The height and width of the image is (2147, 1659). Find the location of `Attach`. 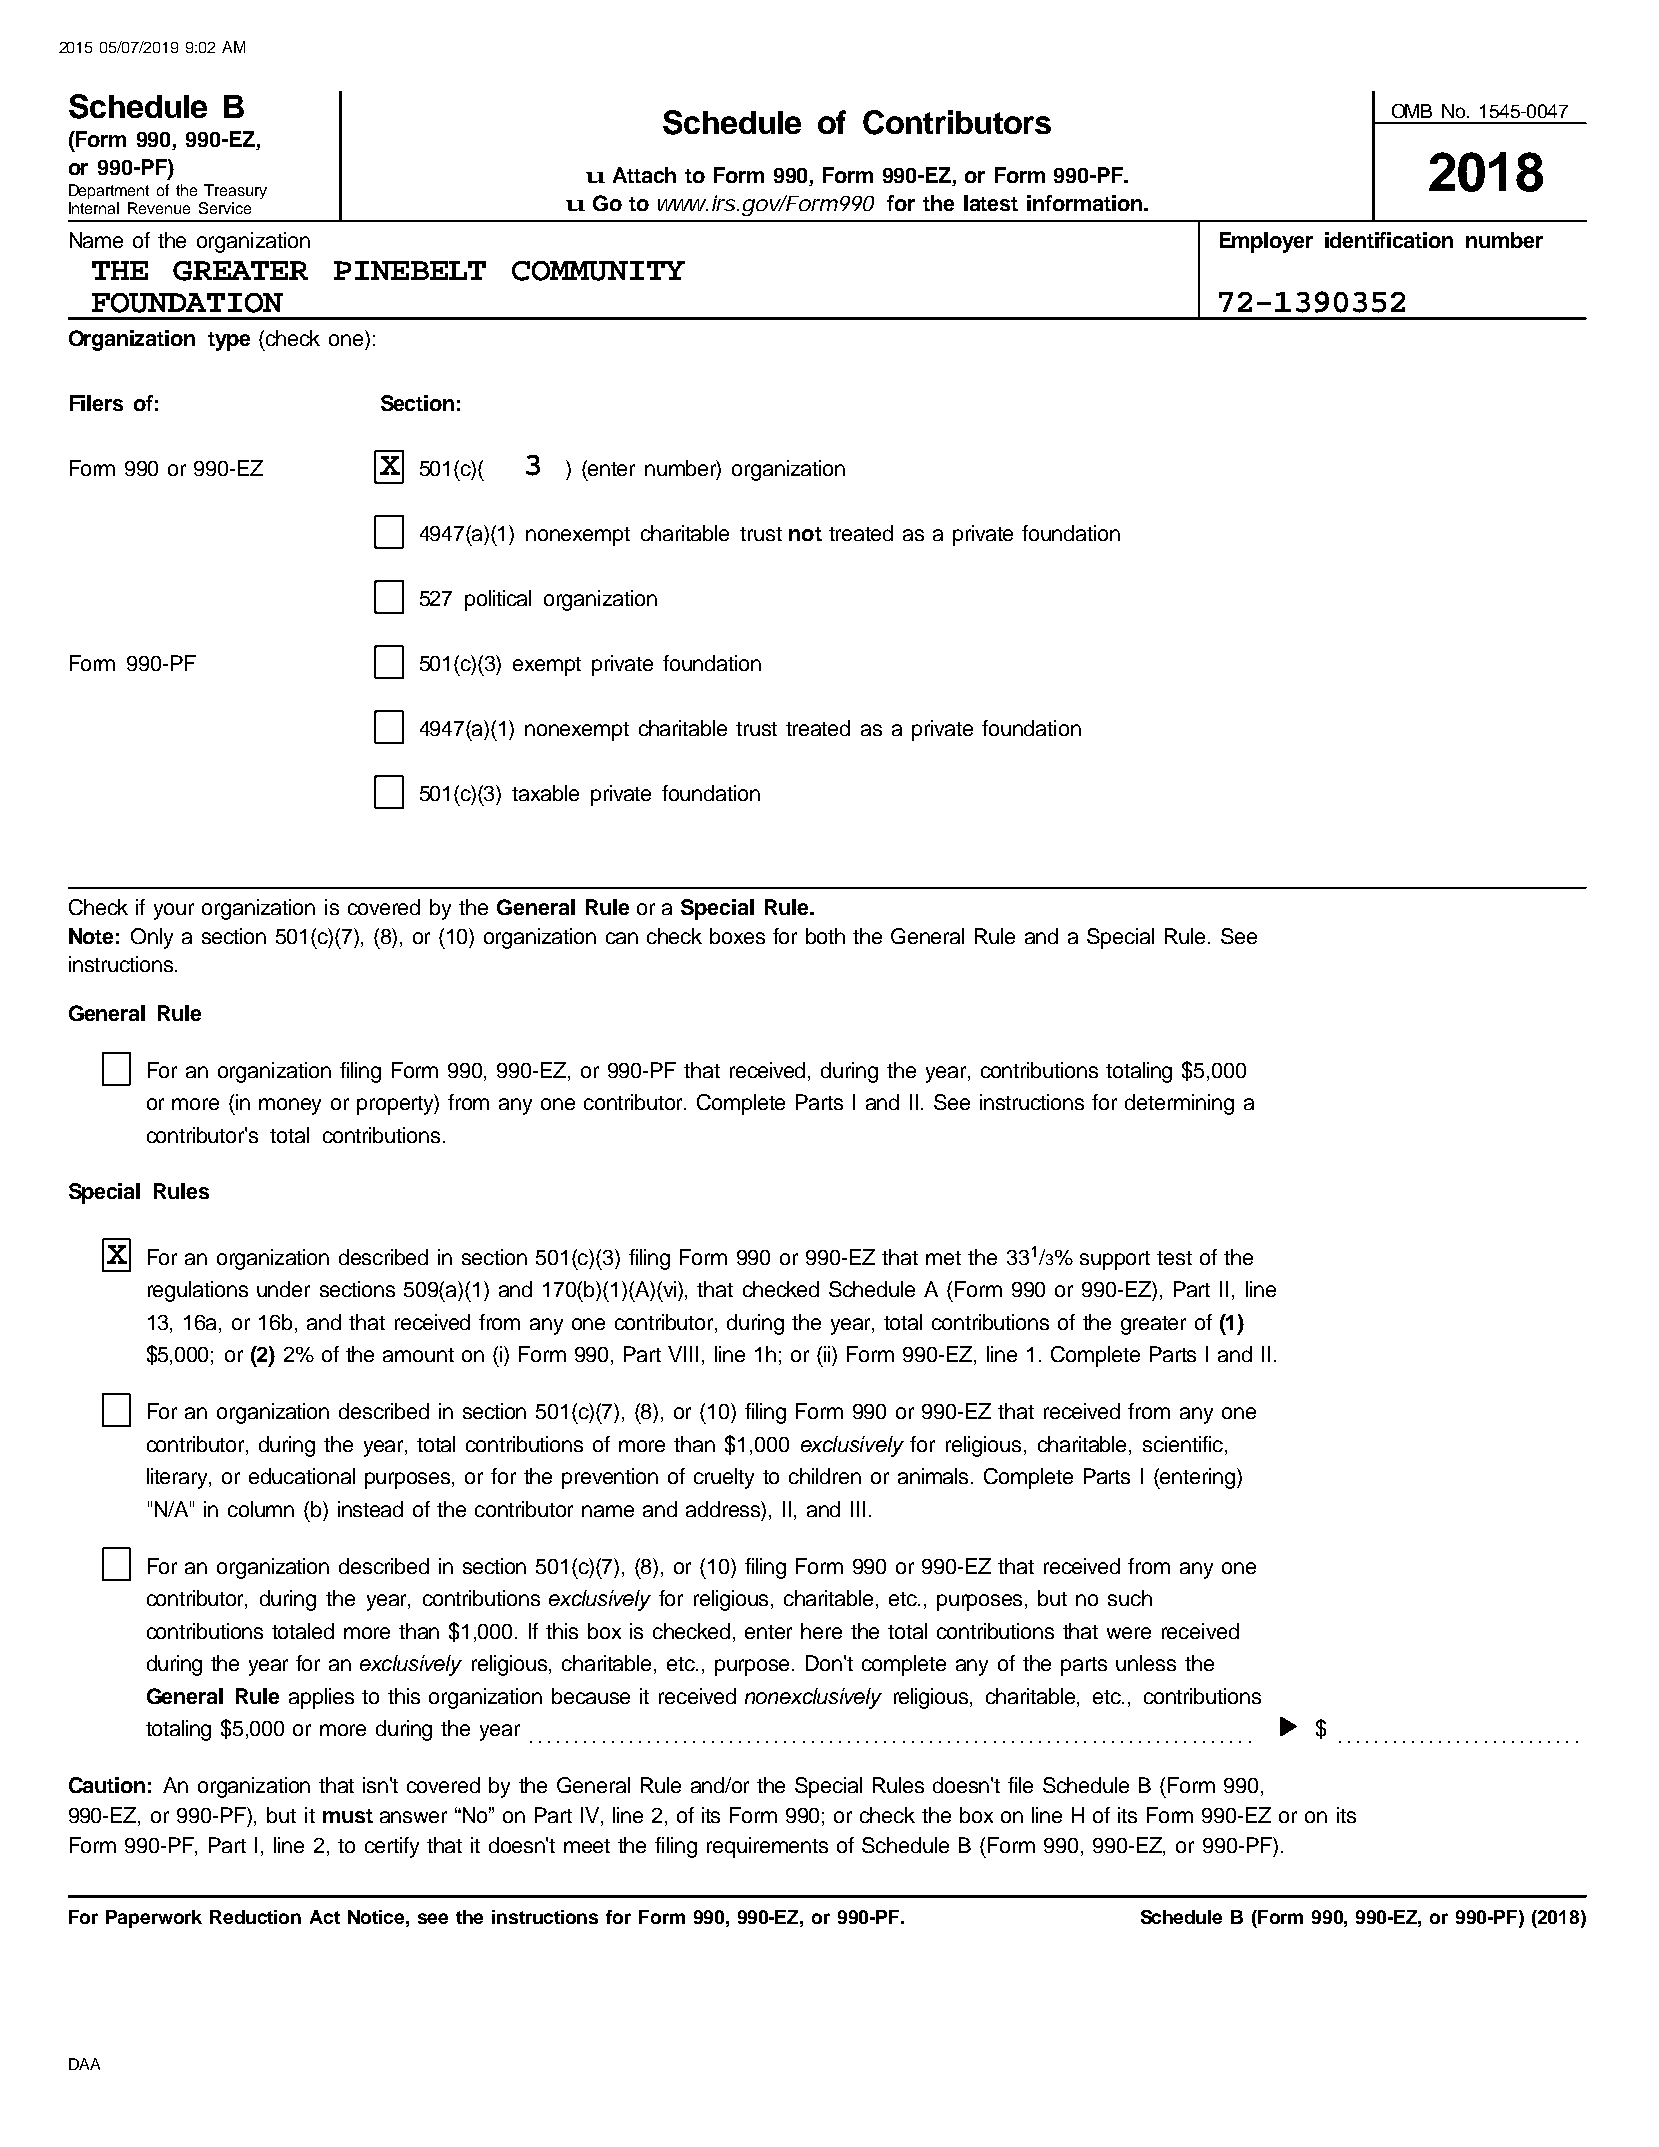

Attach is located at coordinates (644, 175).
